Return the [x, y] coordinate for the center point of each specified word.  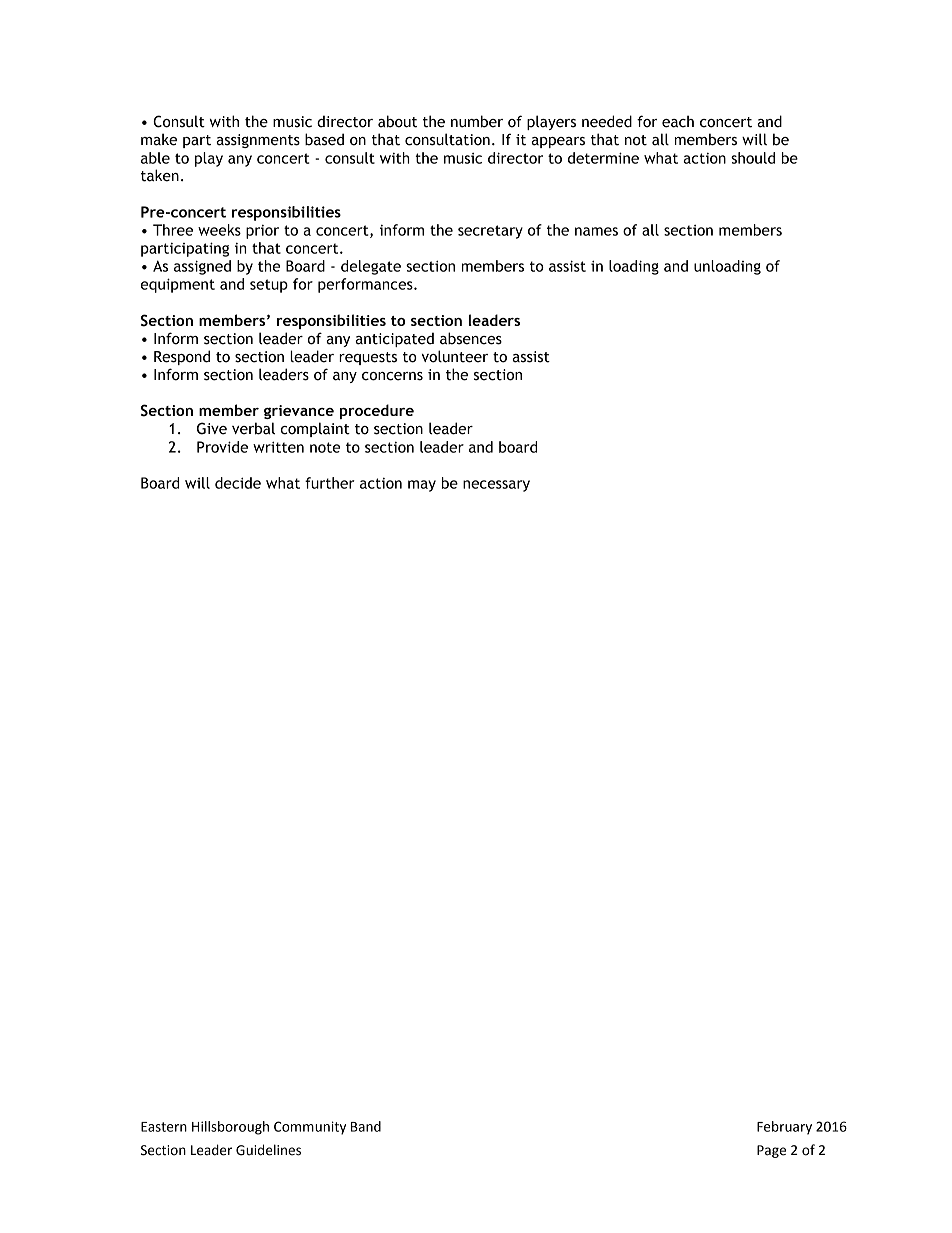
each [678, 121]
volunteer [454, 356]
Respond [182, 357]
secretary [490, 232]
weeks [219, 230]
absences [471, 338]
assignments [258, 141]
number [477, 121]
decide [238, 483]
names [596, 231]
